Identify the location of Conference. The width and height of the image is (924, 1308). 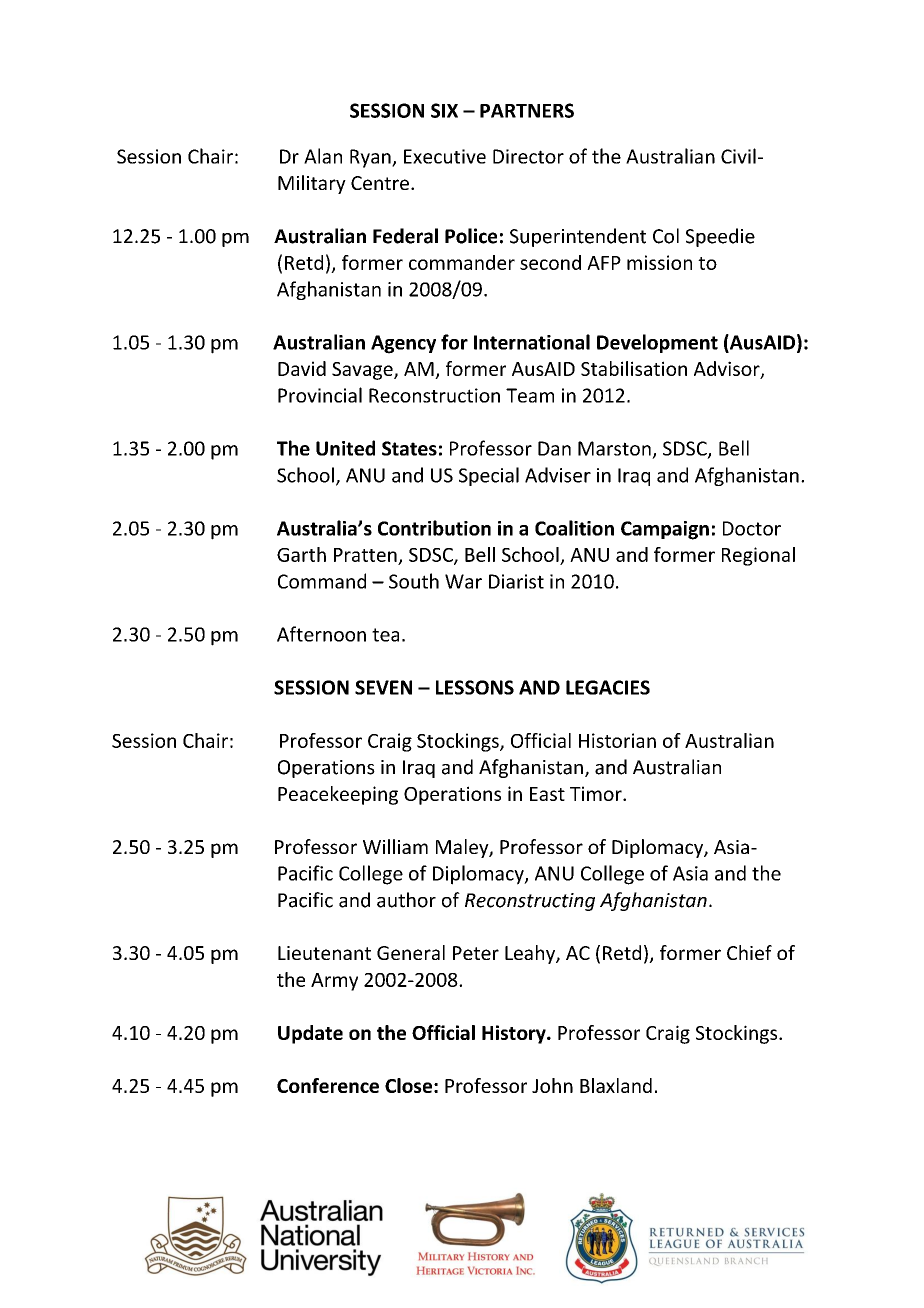
(328, 1085).
